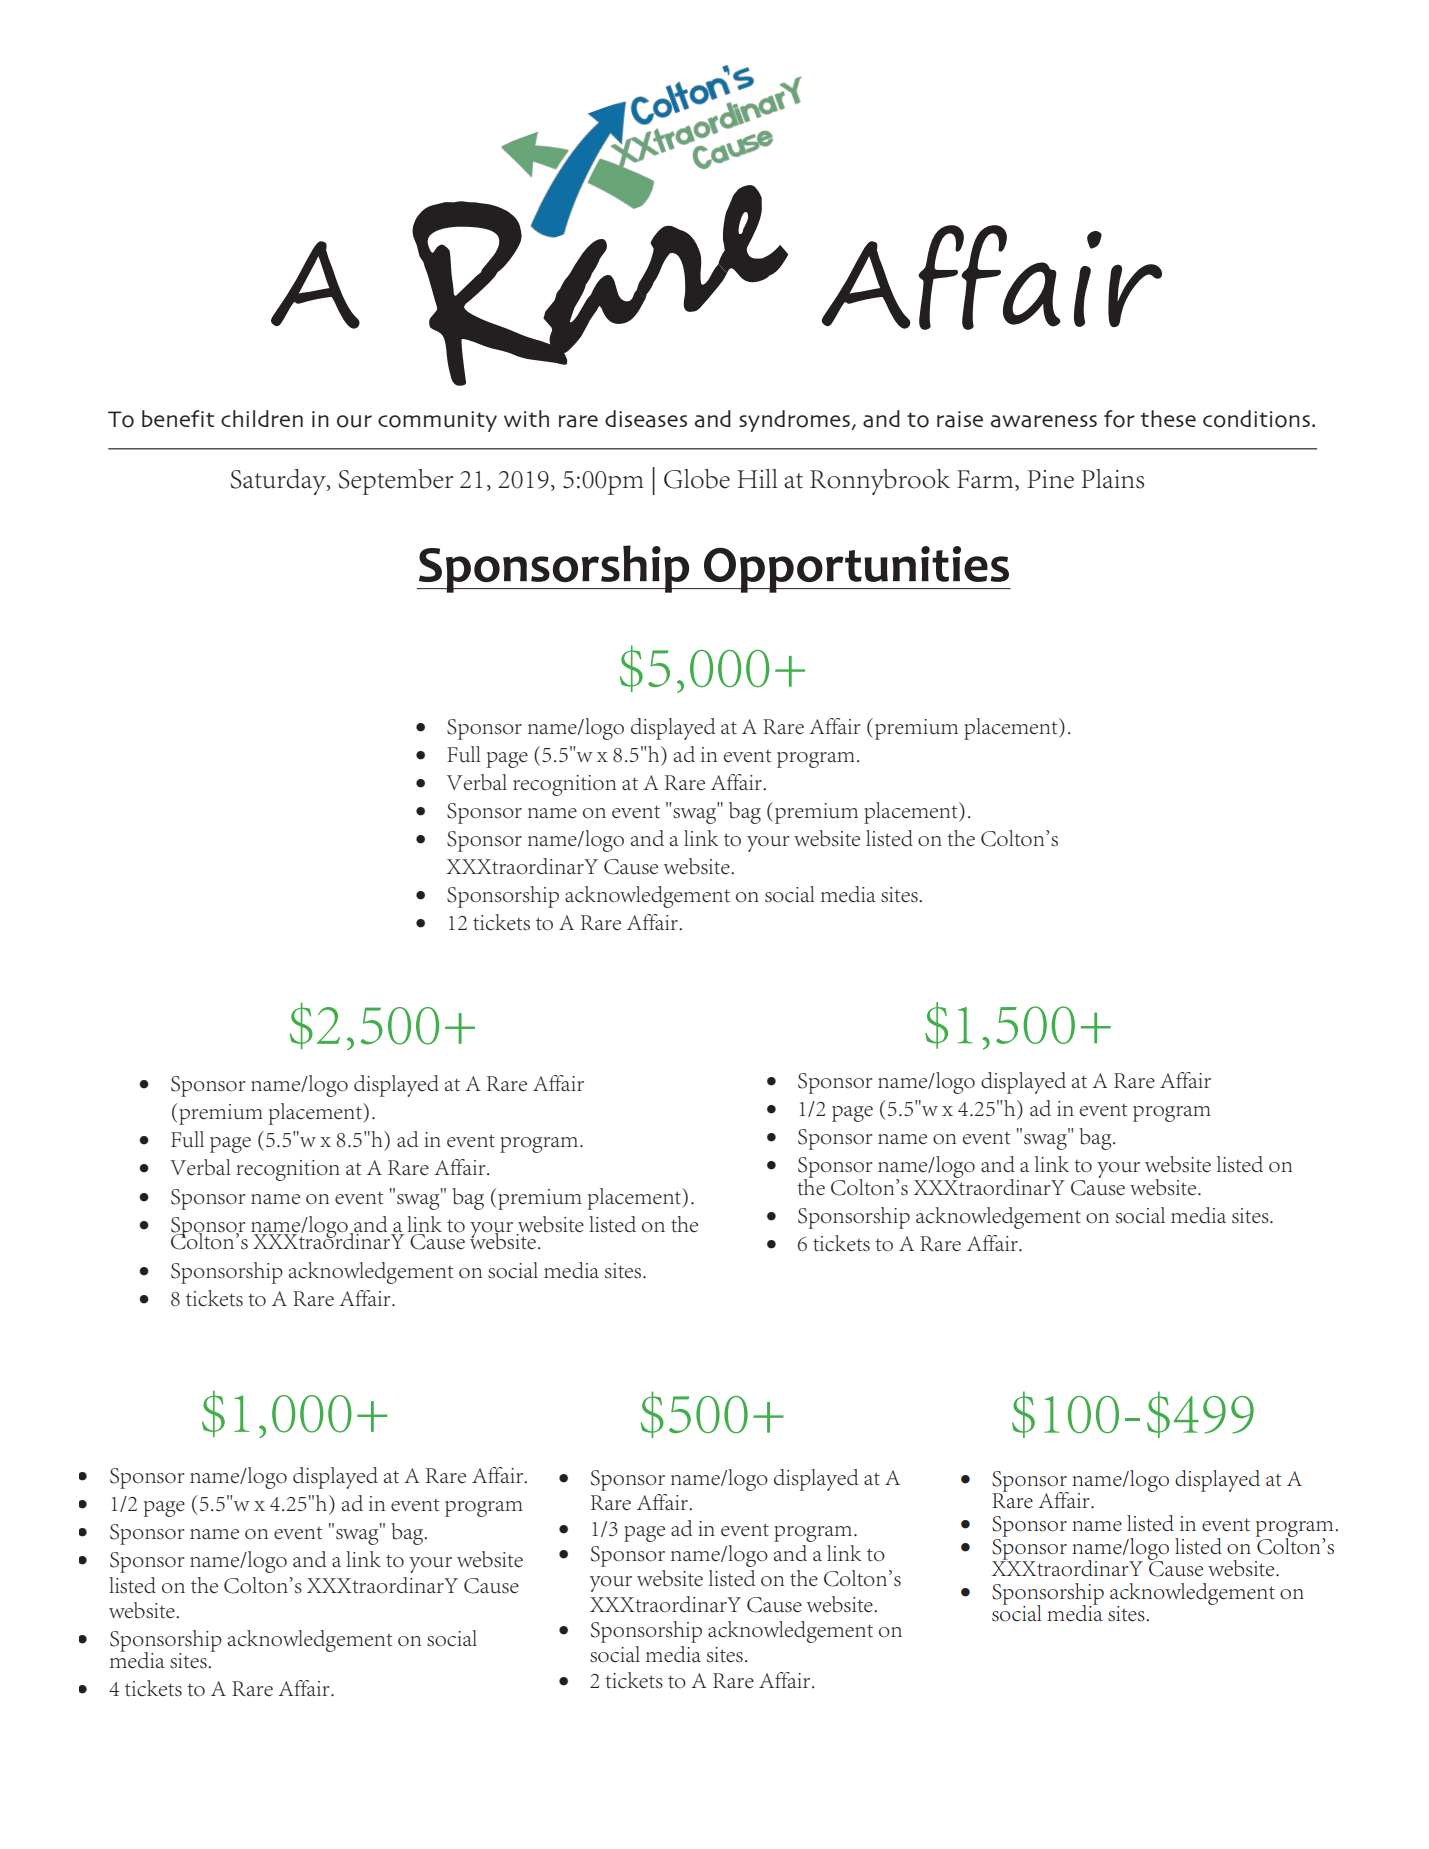 The image size is (1429, 1849). I want to click on Plains, so click(1112, 479).
